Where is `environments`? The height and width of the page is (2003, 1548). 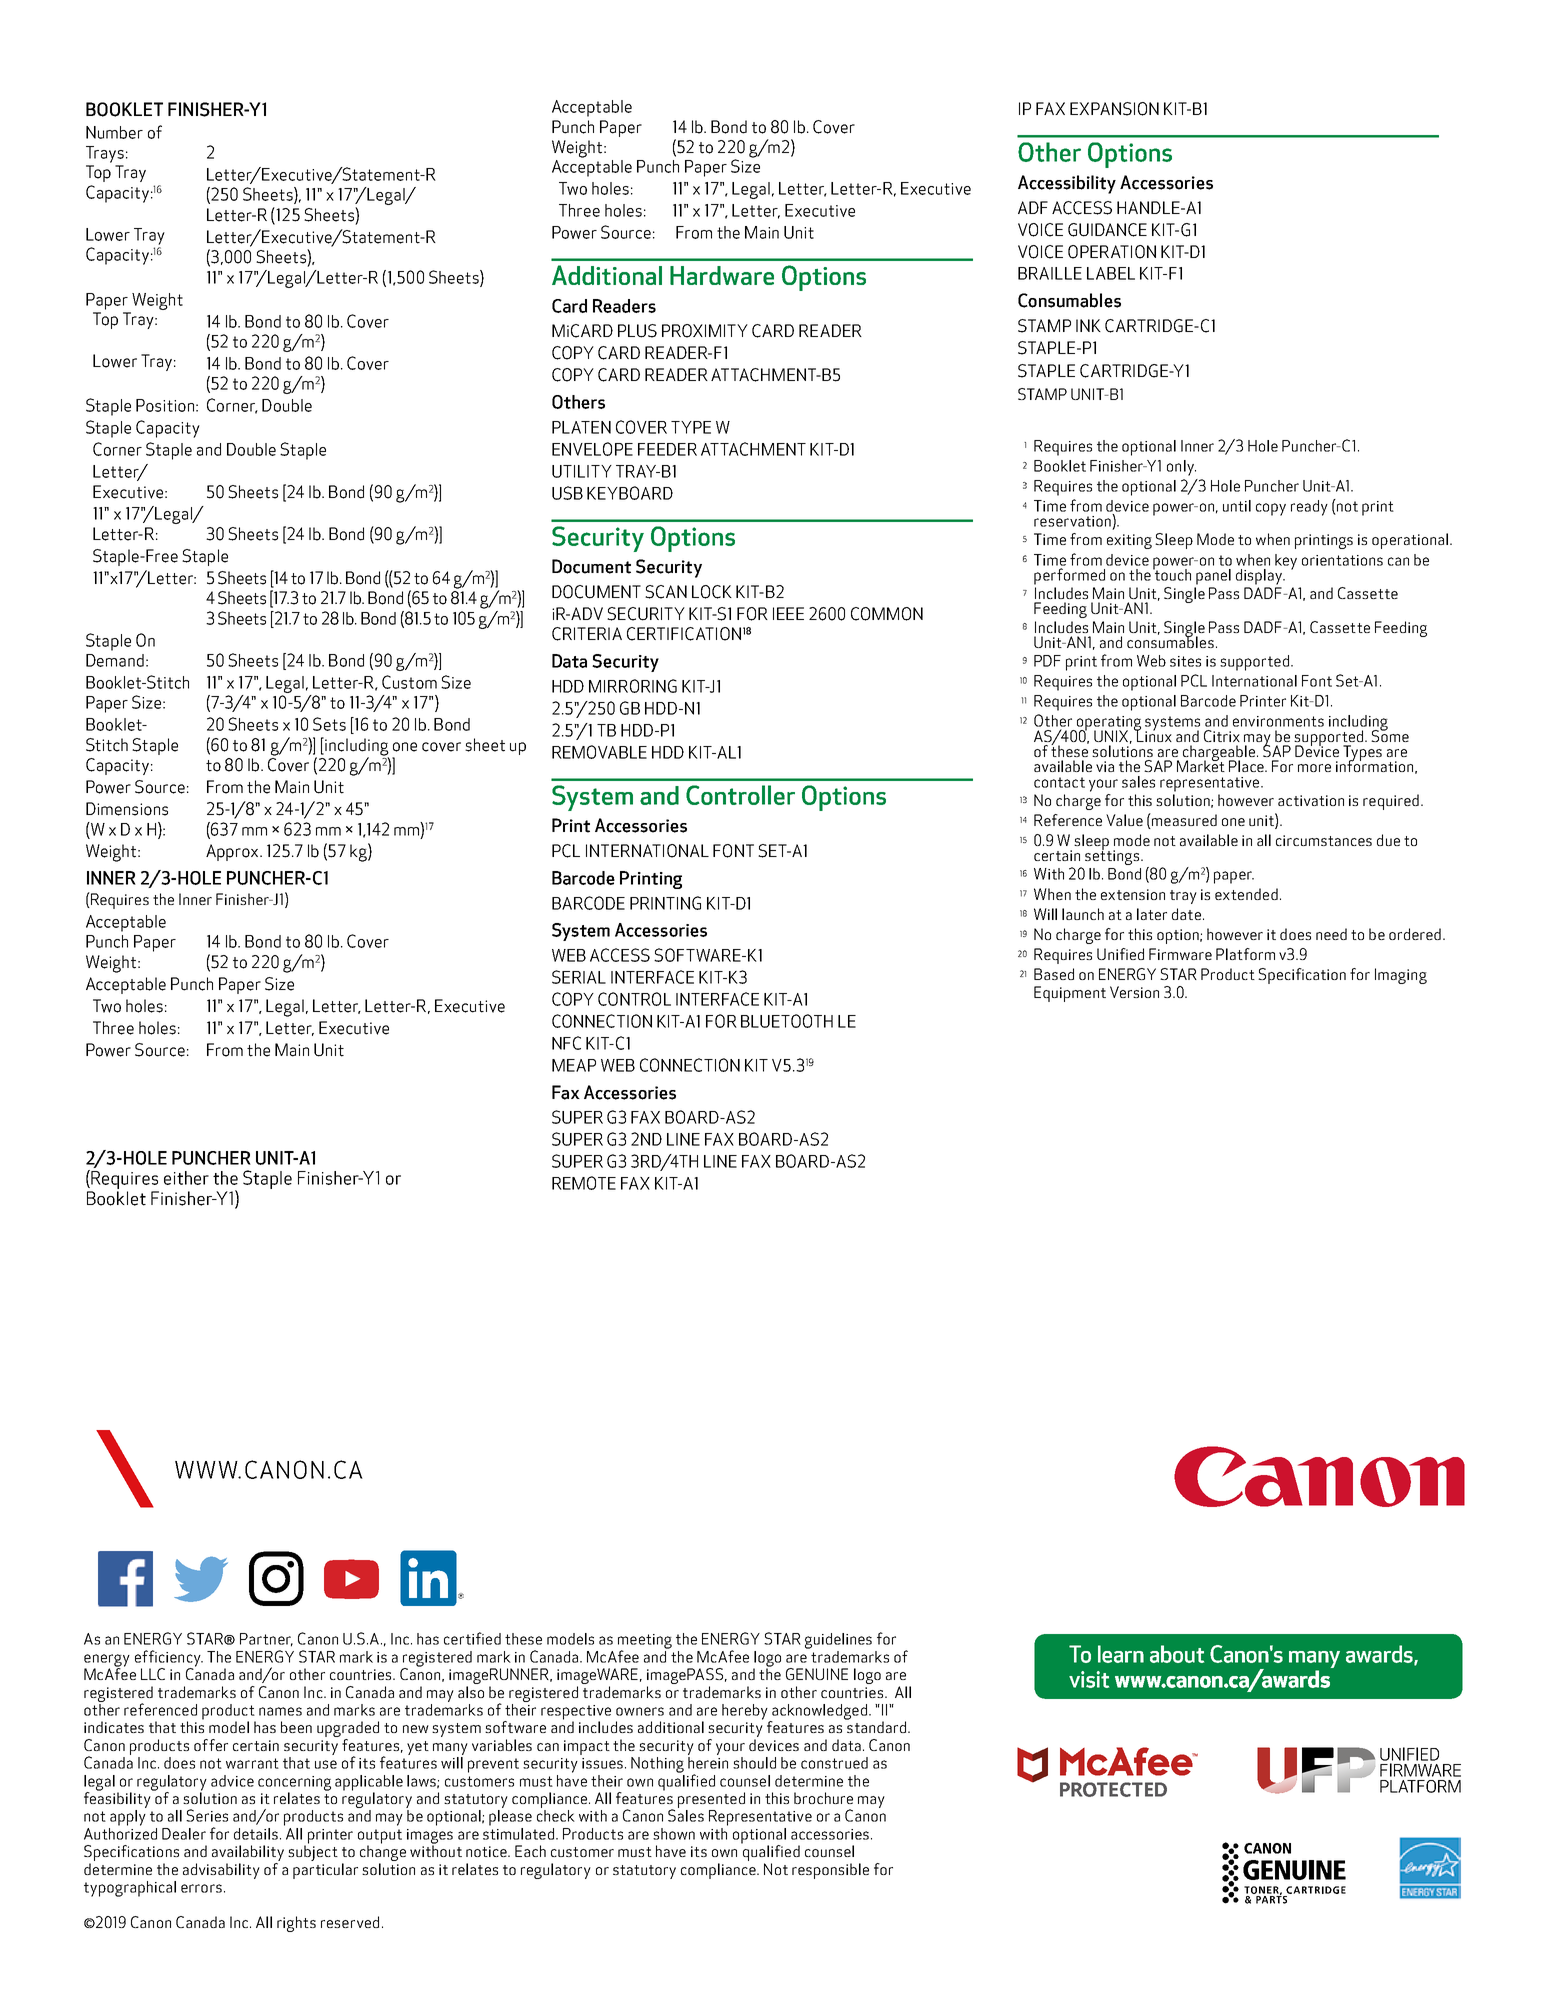 environments is located at coordinates (1278, 721).
